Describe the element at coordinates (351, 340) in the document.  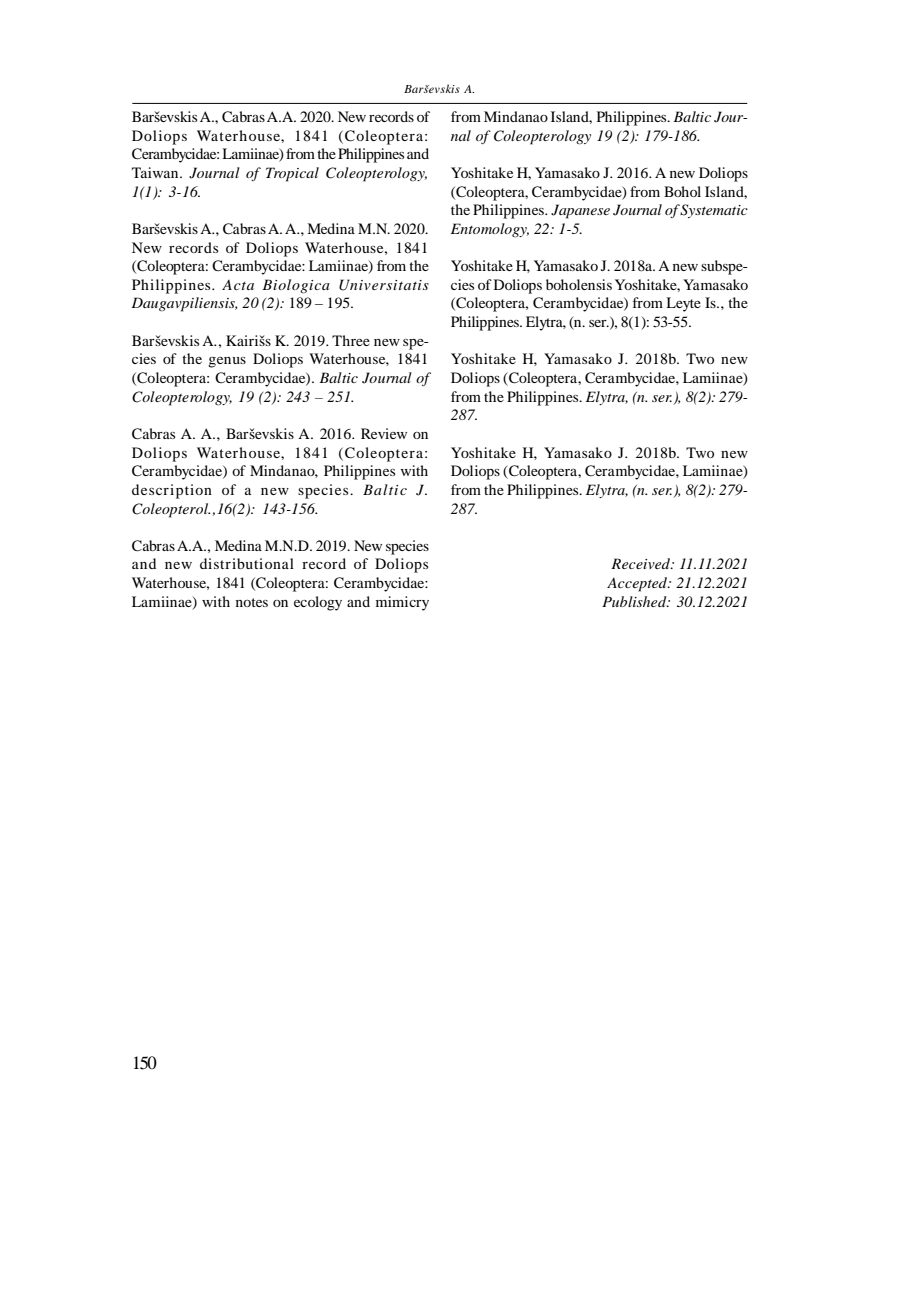
I see `Three` at that location.
